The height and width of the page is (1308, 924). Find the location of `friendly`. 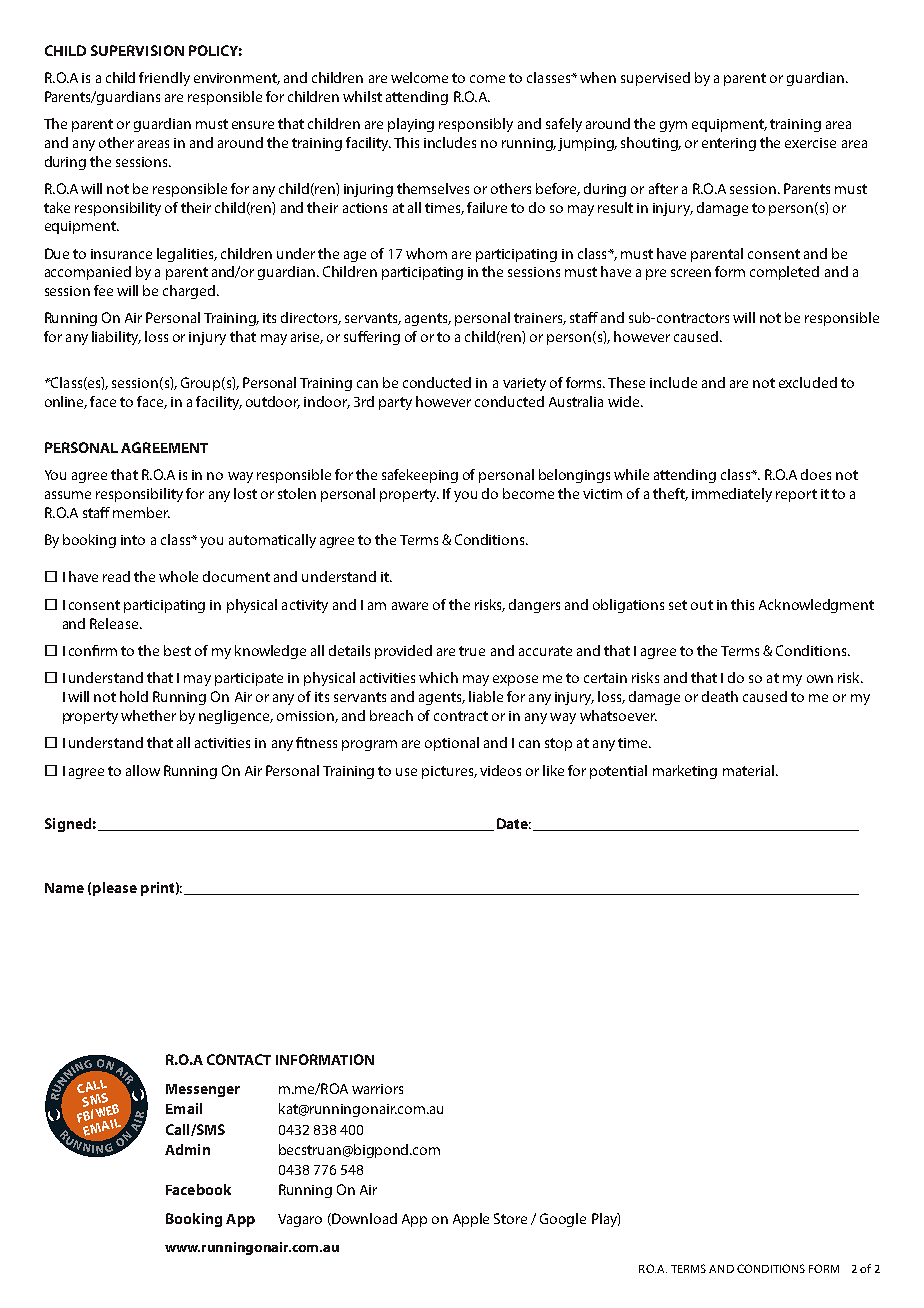

friendly is located at coordinates (164, 79).
